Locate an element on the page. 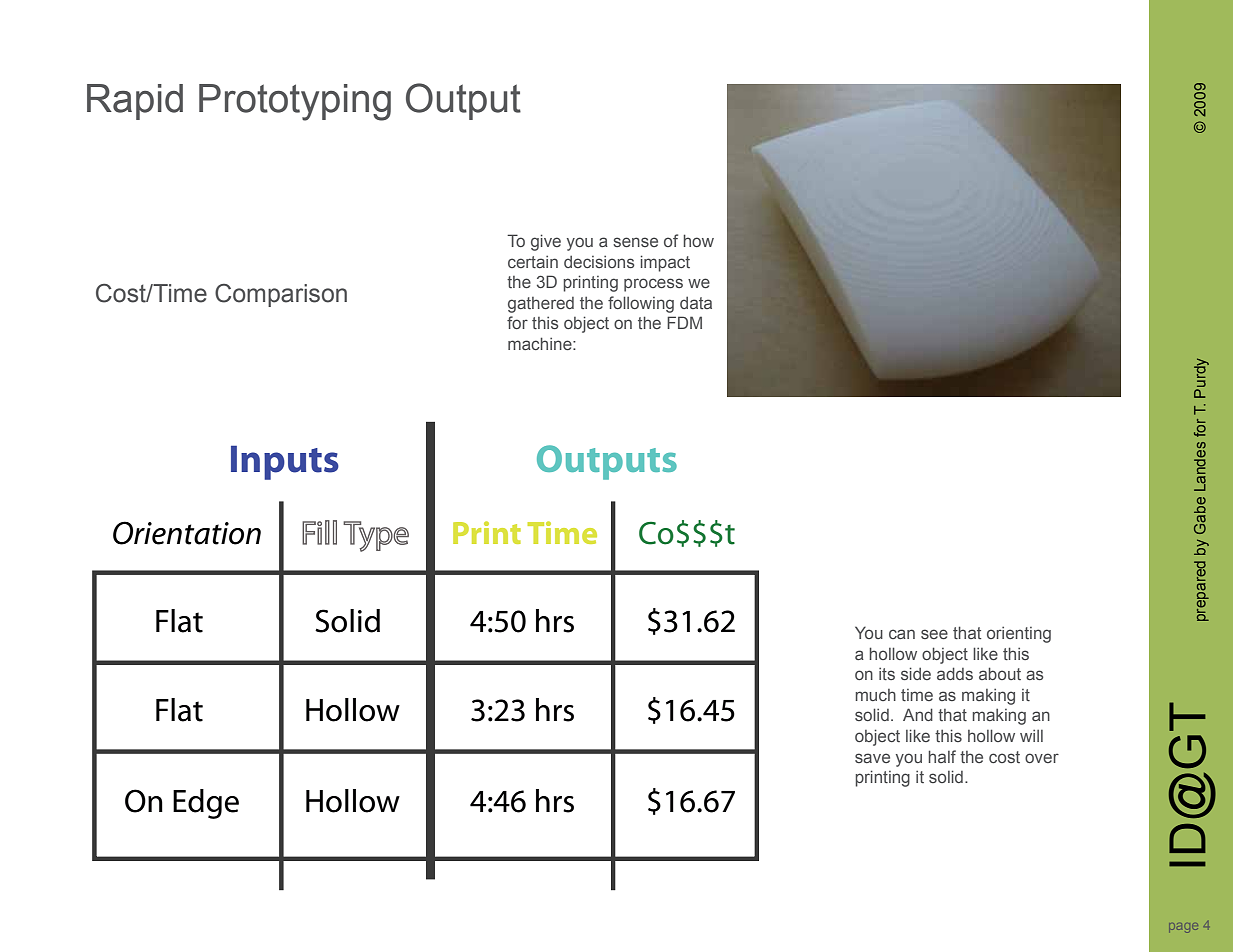  data is located at coordinates (696, 303).
